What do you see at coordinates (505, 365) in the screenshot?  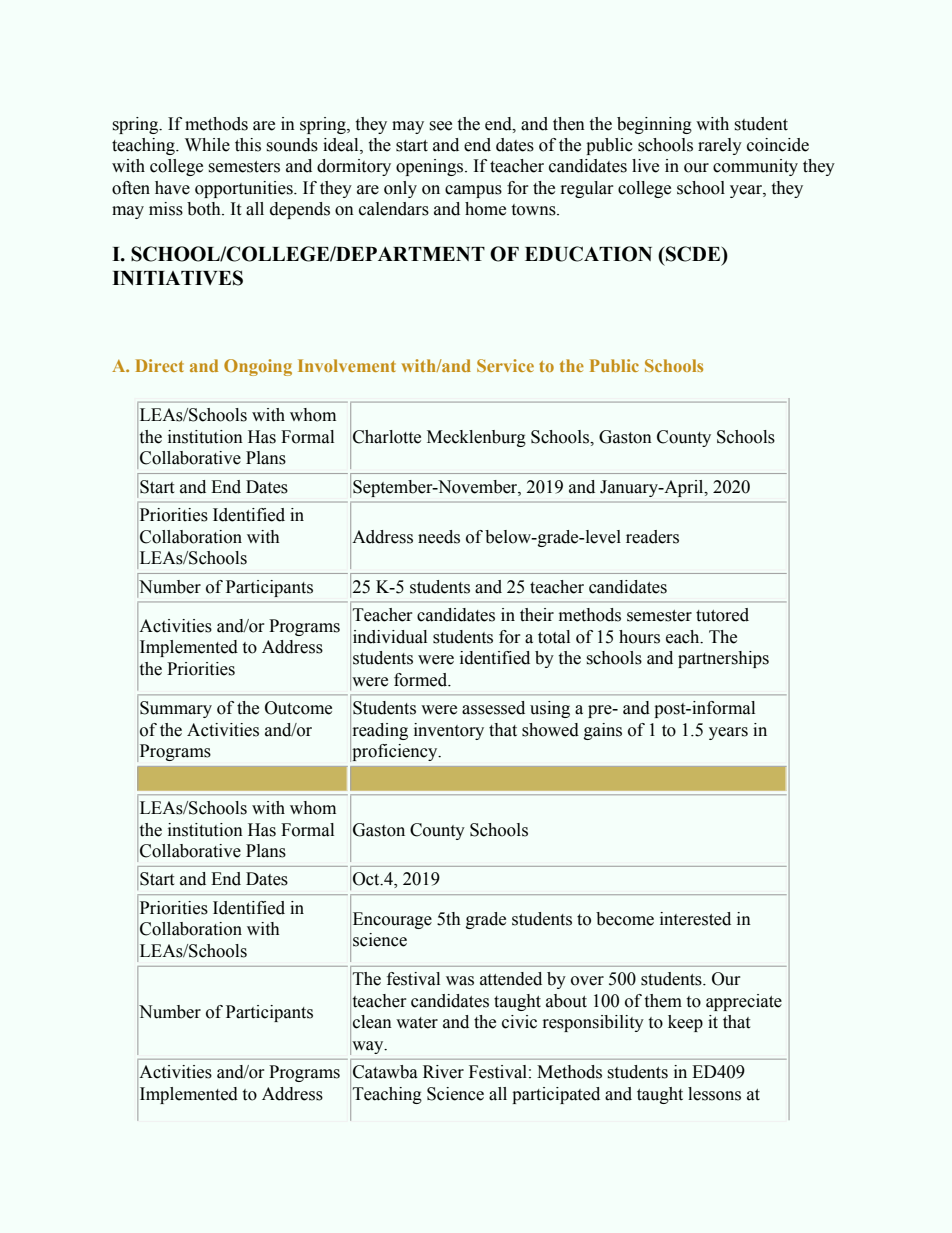 I see `Service` at bounding box center [505, 365].
